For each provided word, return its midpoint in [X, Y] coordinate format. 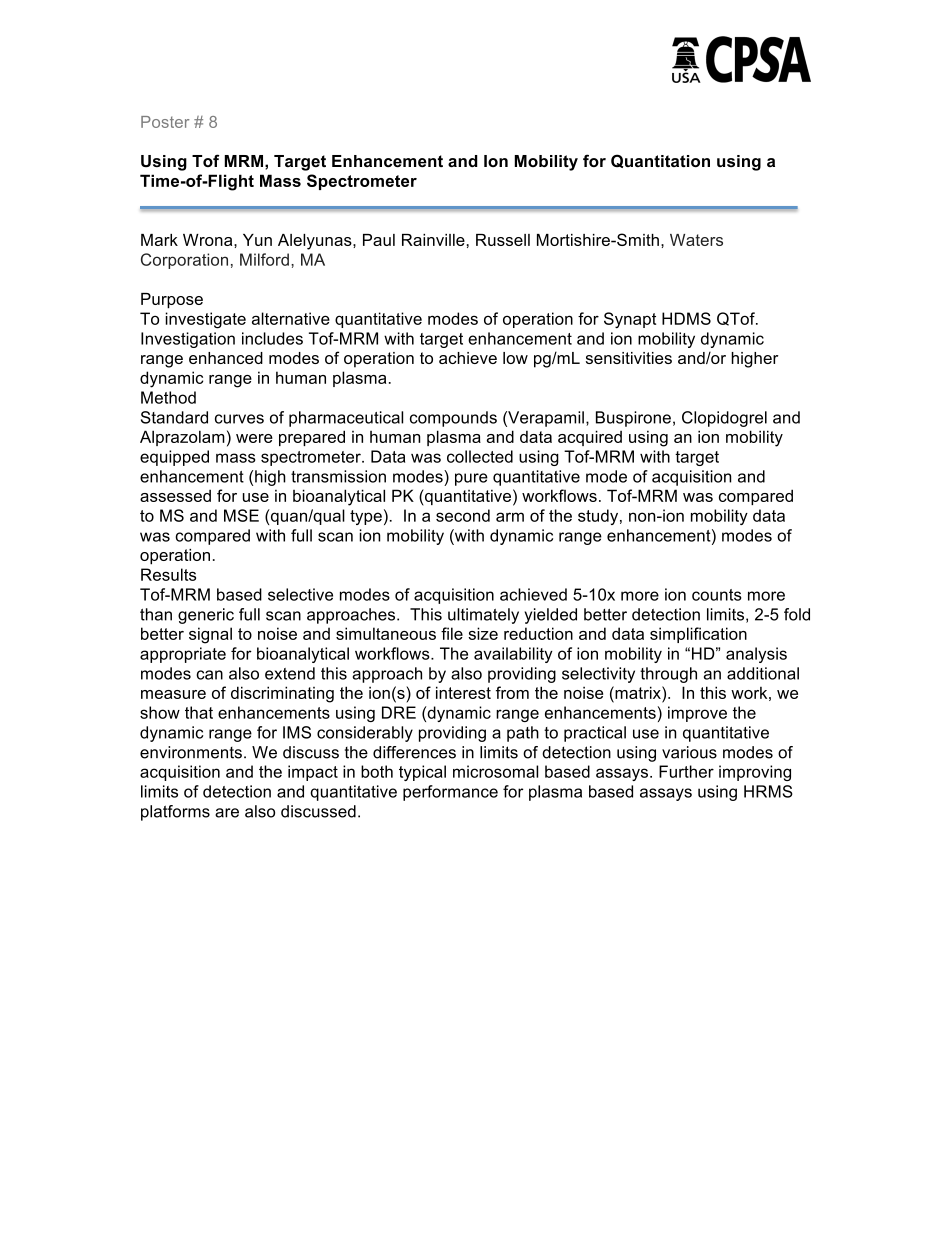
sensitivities [629, 358]
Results [168, 574]
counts [717, 595]
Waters [696, 240]
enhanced [226, 358]
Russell [503, 240]
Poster [165, 122]
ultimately [483, 616]
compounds [453, 419]
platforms [175, 813]
